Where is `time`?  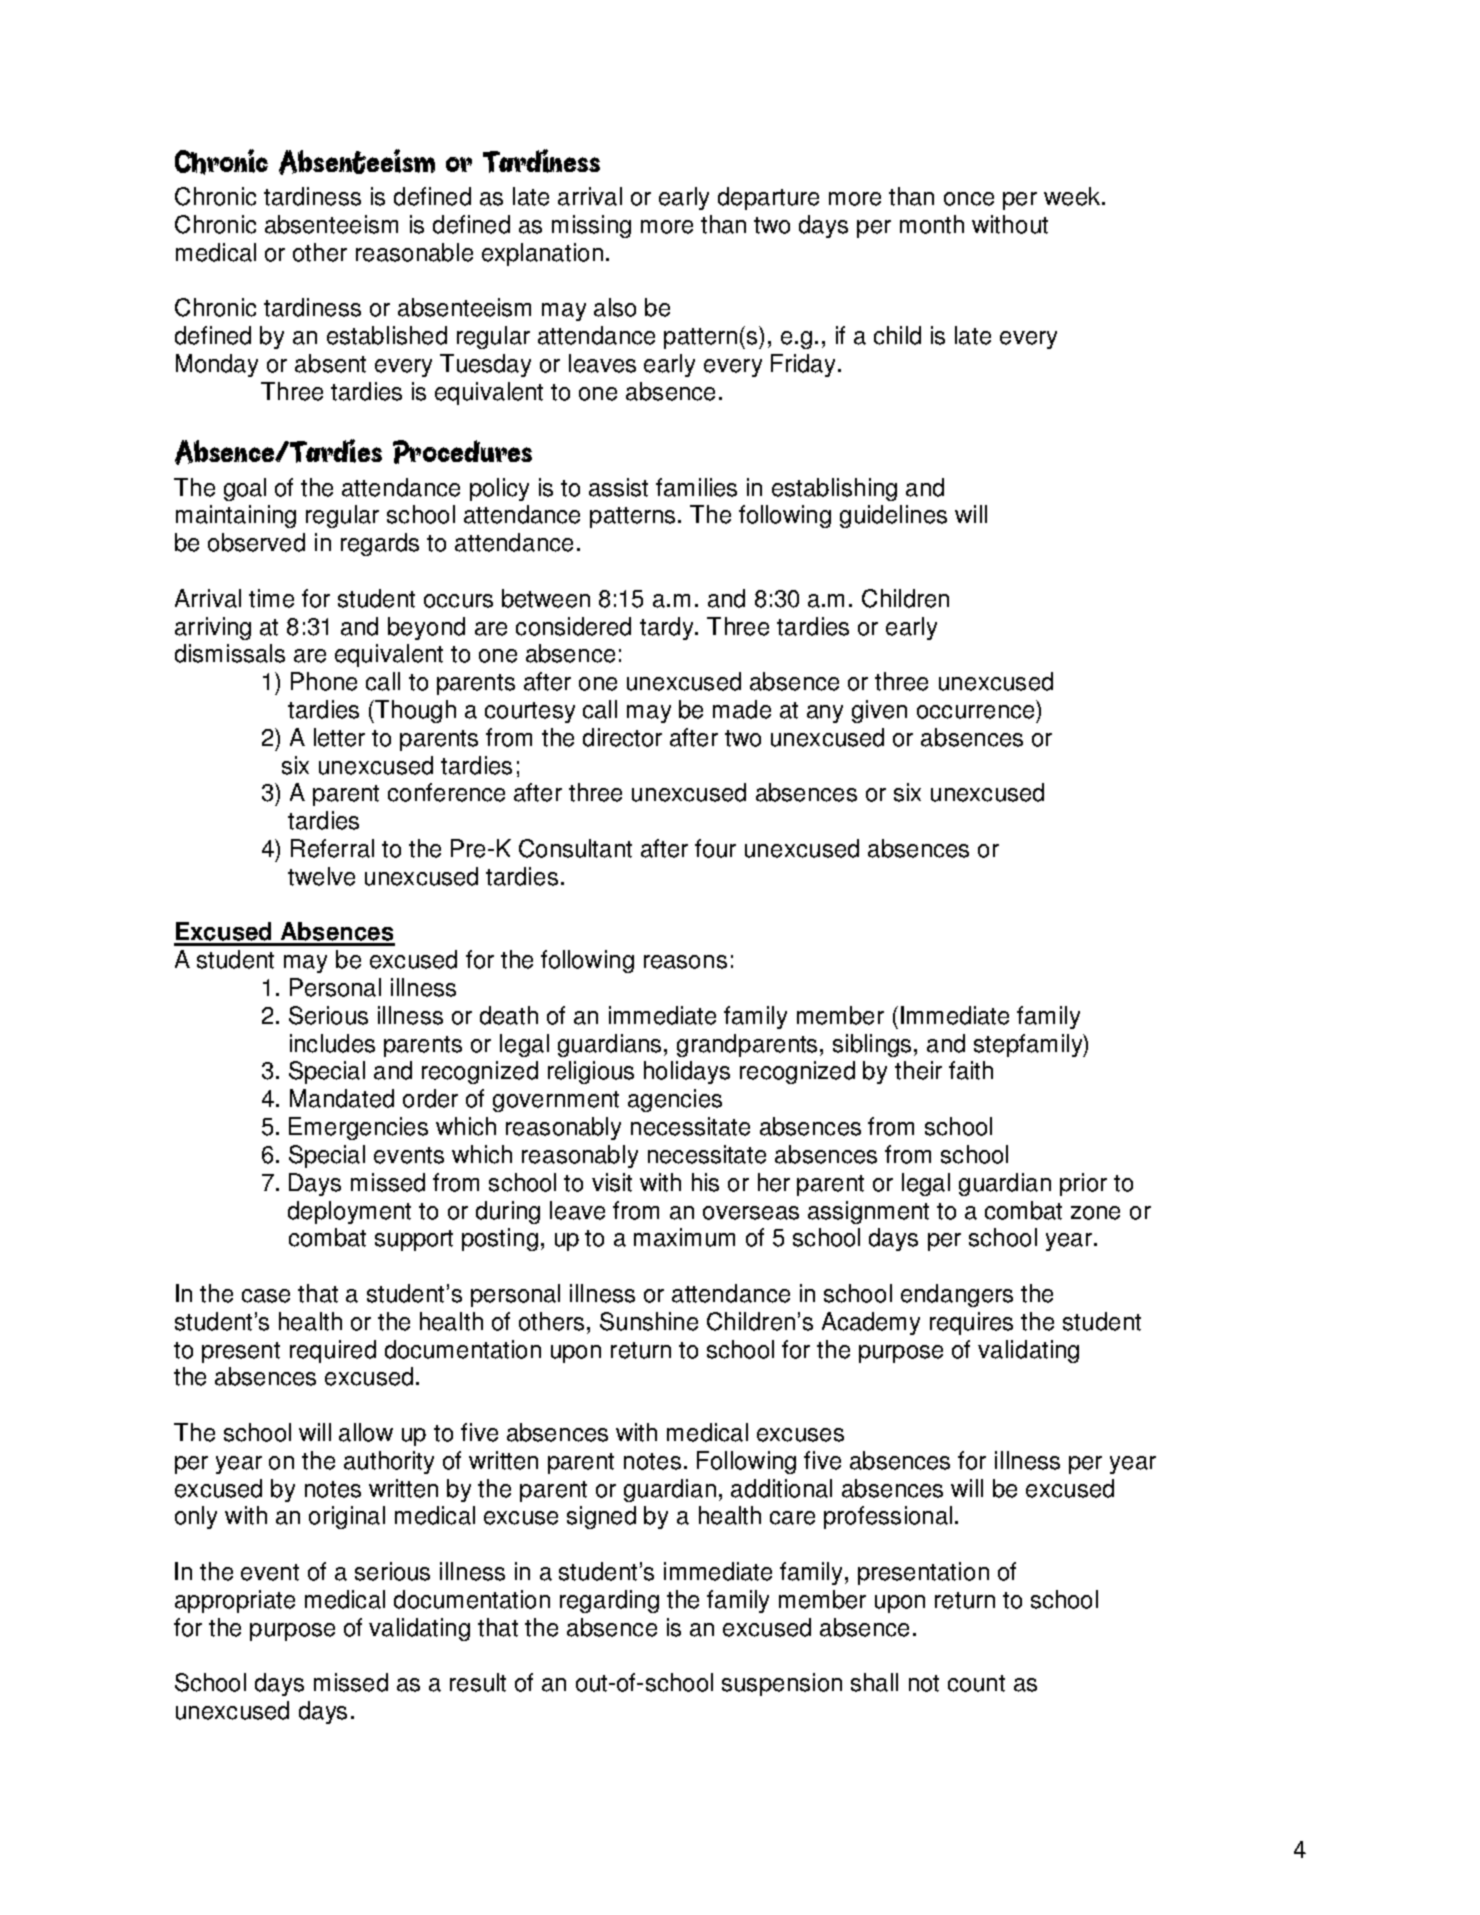
time is located at coordinates (271, 598).
